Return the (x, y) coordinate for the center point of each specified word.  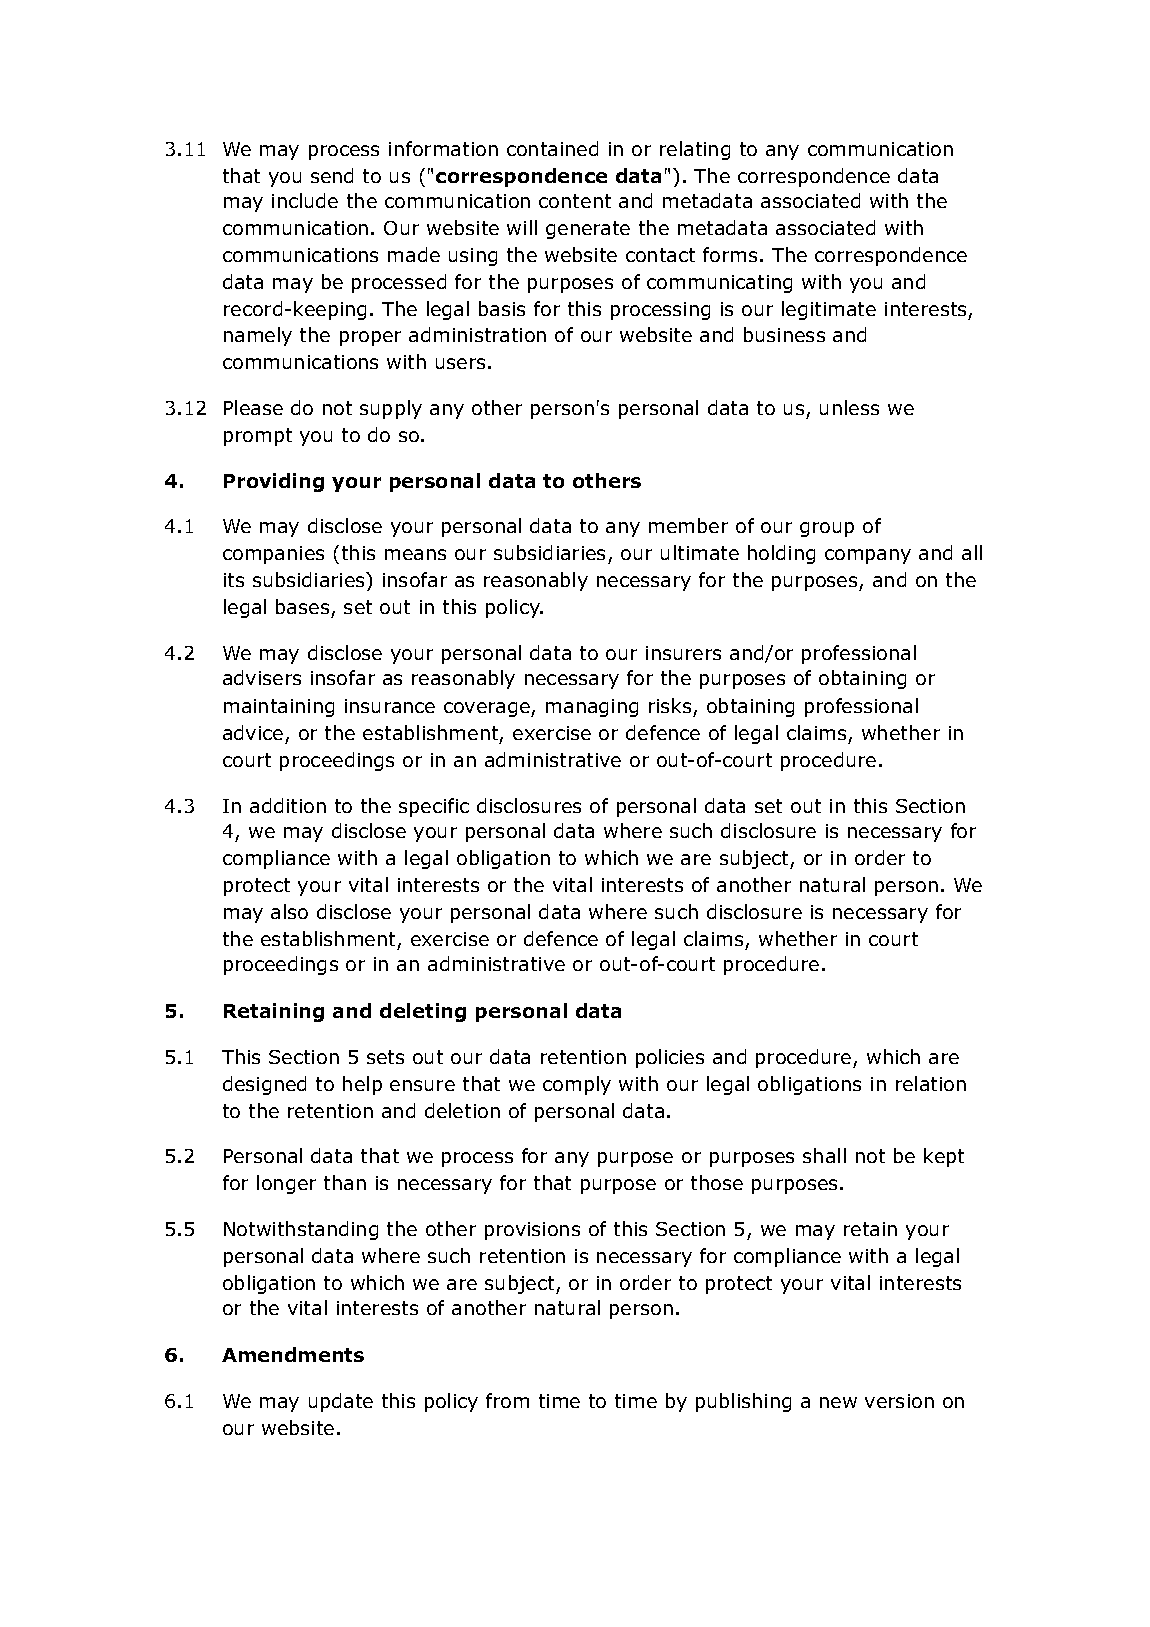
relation (931, 1083)
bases (302, 606)
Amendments (293, 1354)
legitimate (829, 310)
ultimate (700, 552)
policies (670, 1058)
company (868, 556)
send (332, 175)
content (575, 201)
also (289, 911)
